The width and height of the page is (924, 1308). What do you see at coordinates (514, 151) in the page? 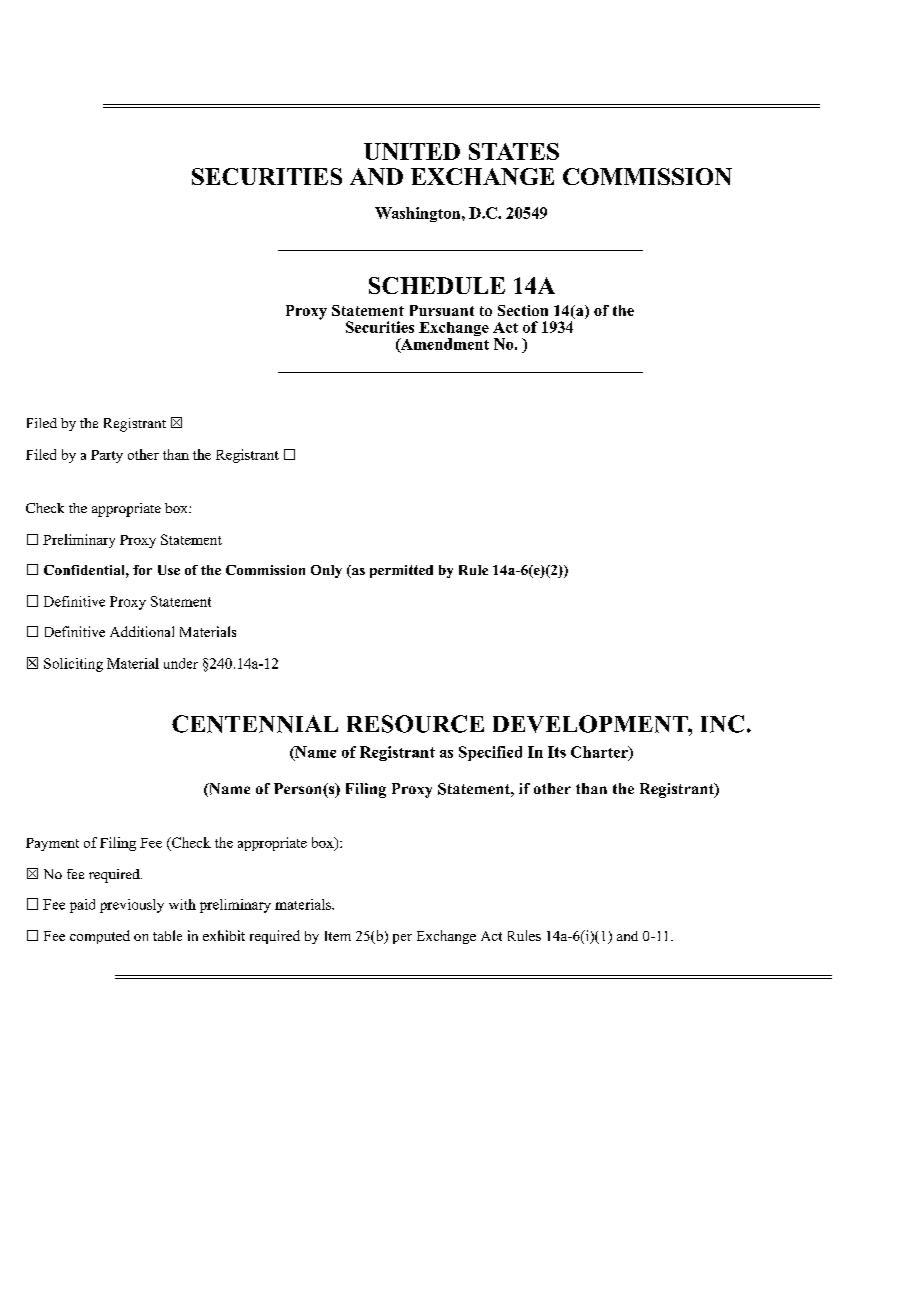
I see `STATES` at bounding box center [514, 151].
